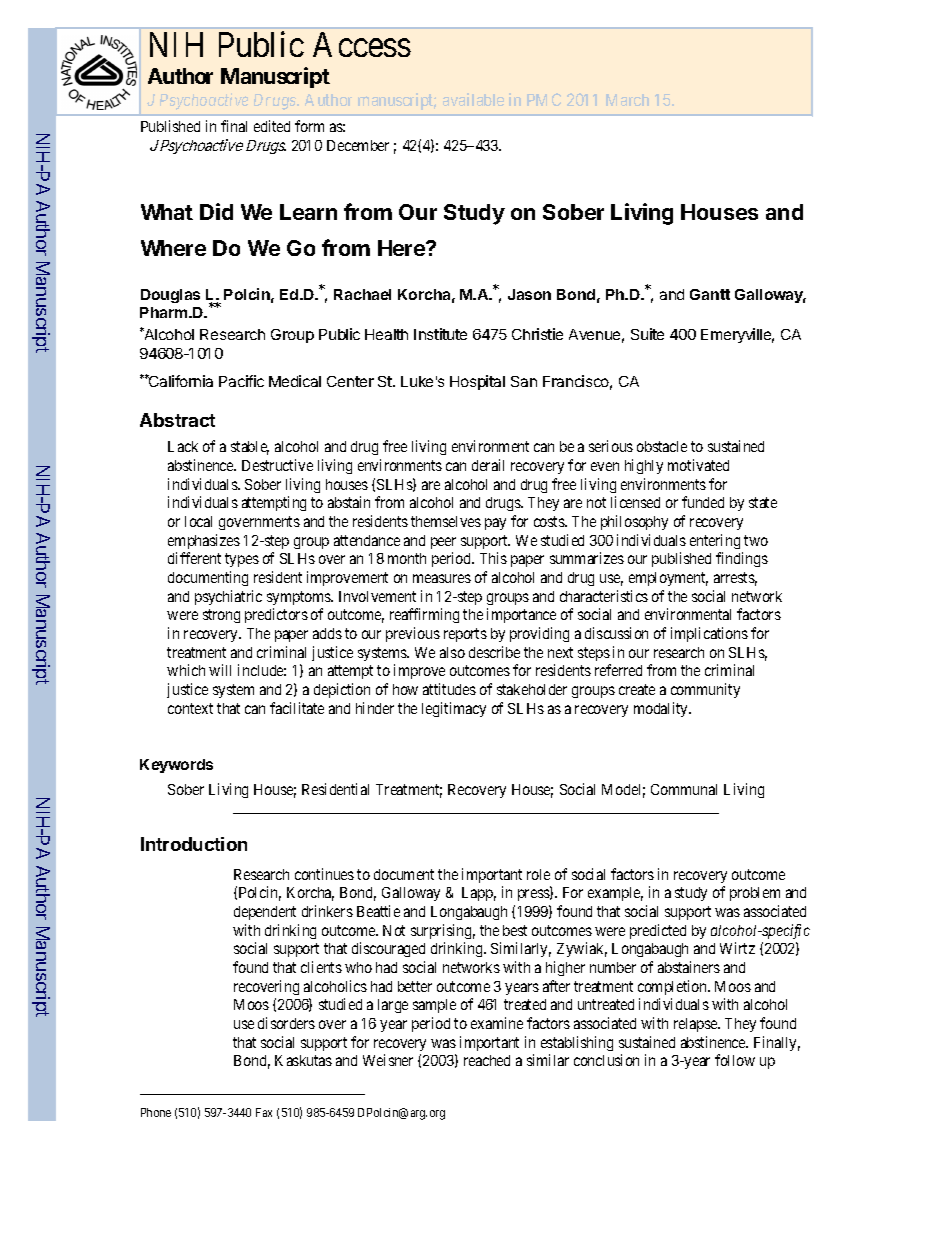 Image resolution: width=952 pixels, height=1233 pixels. What do you see at coordinates (454, 709) in the image?
I see `legitimacy` at bounding box center [454, 709].
